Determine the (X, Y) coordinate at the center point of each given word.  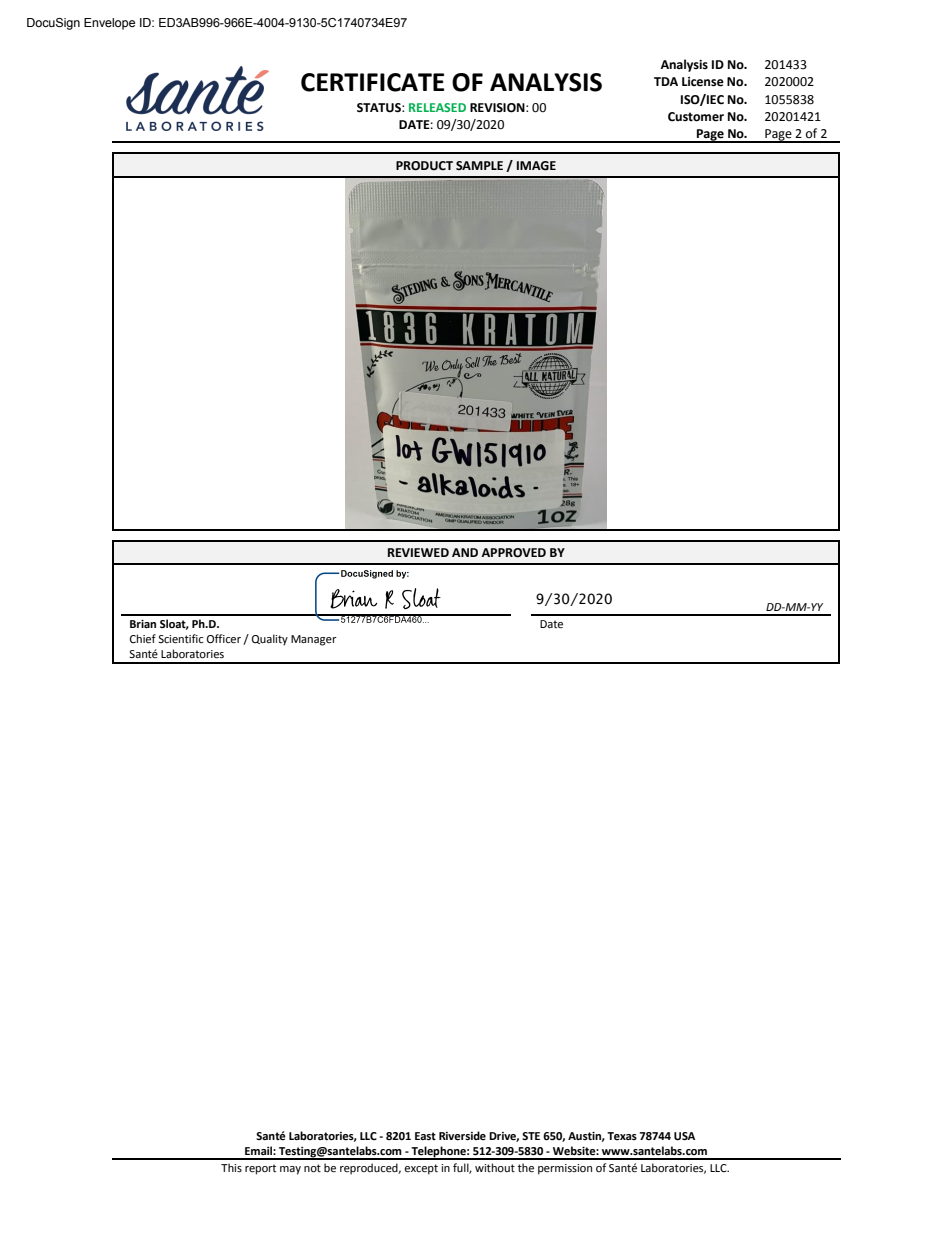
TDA (666, 81)
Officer (224, 639)
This (231, 1167)
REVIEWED (418, 552)
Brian (143, 624)
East (425, 1136)
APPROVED (513, 553)
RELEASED (437, 107)
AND (465, 552)
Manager (314, 640)
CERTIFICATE (373, 82)
